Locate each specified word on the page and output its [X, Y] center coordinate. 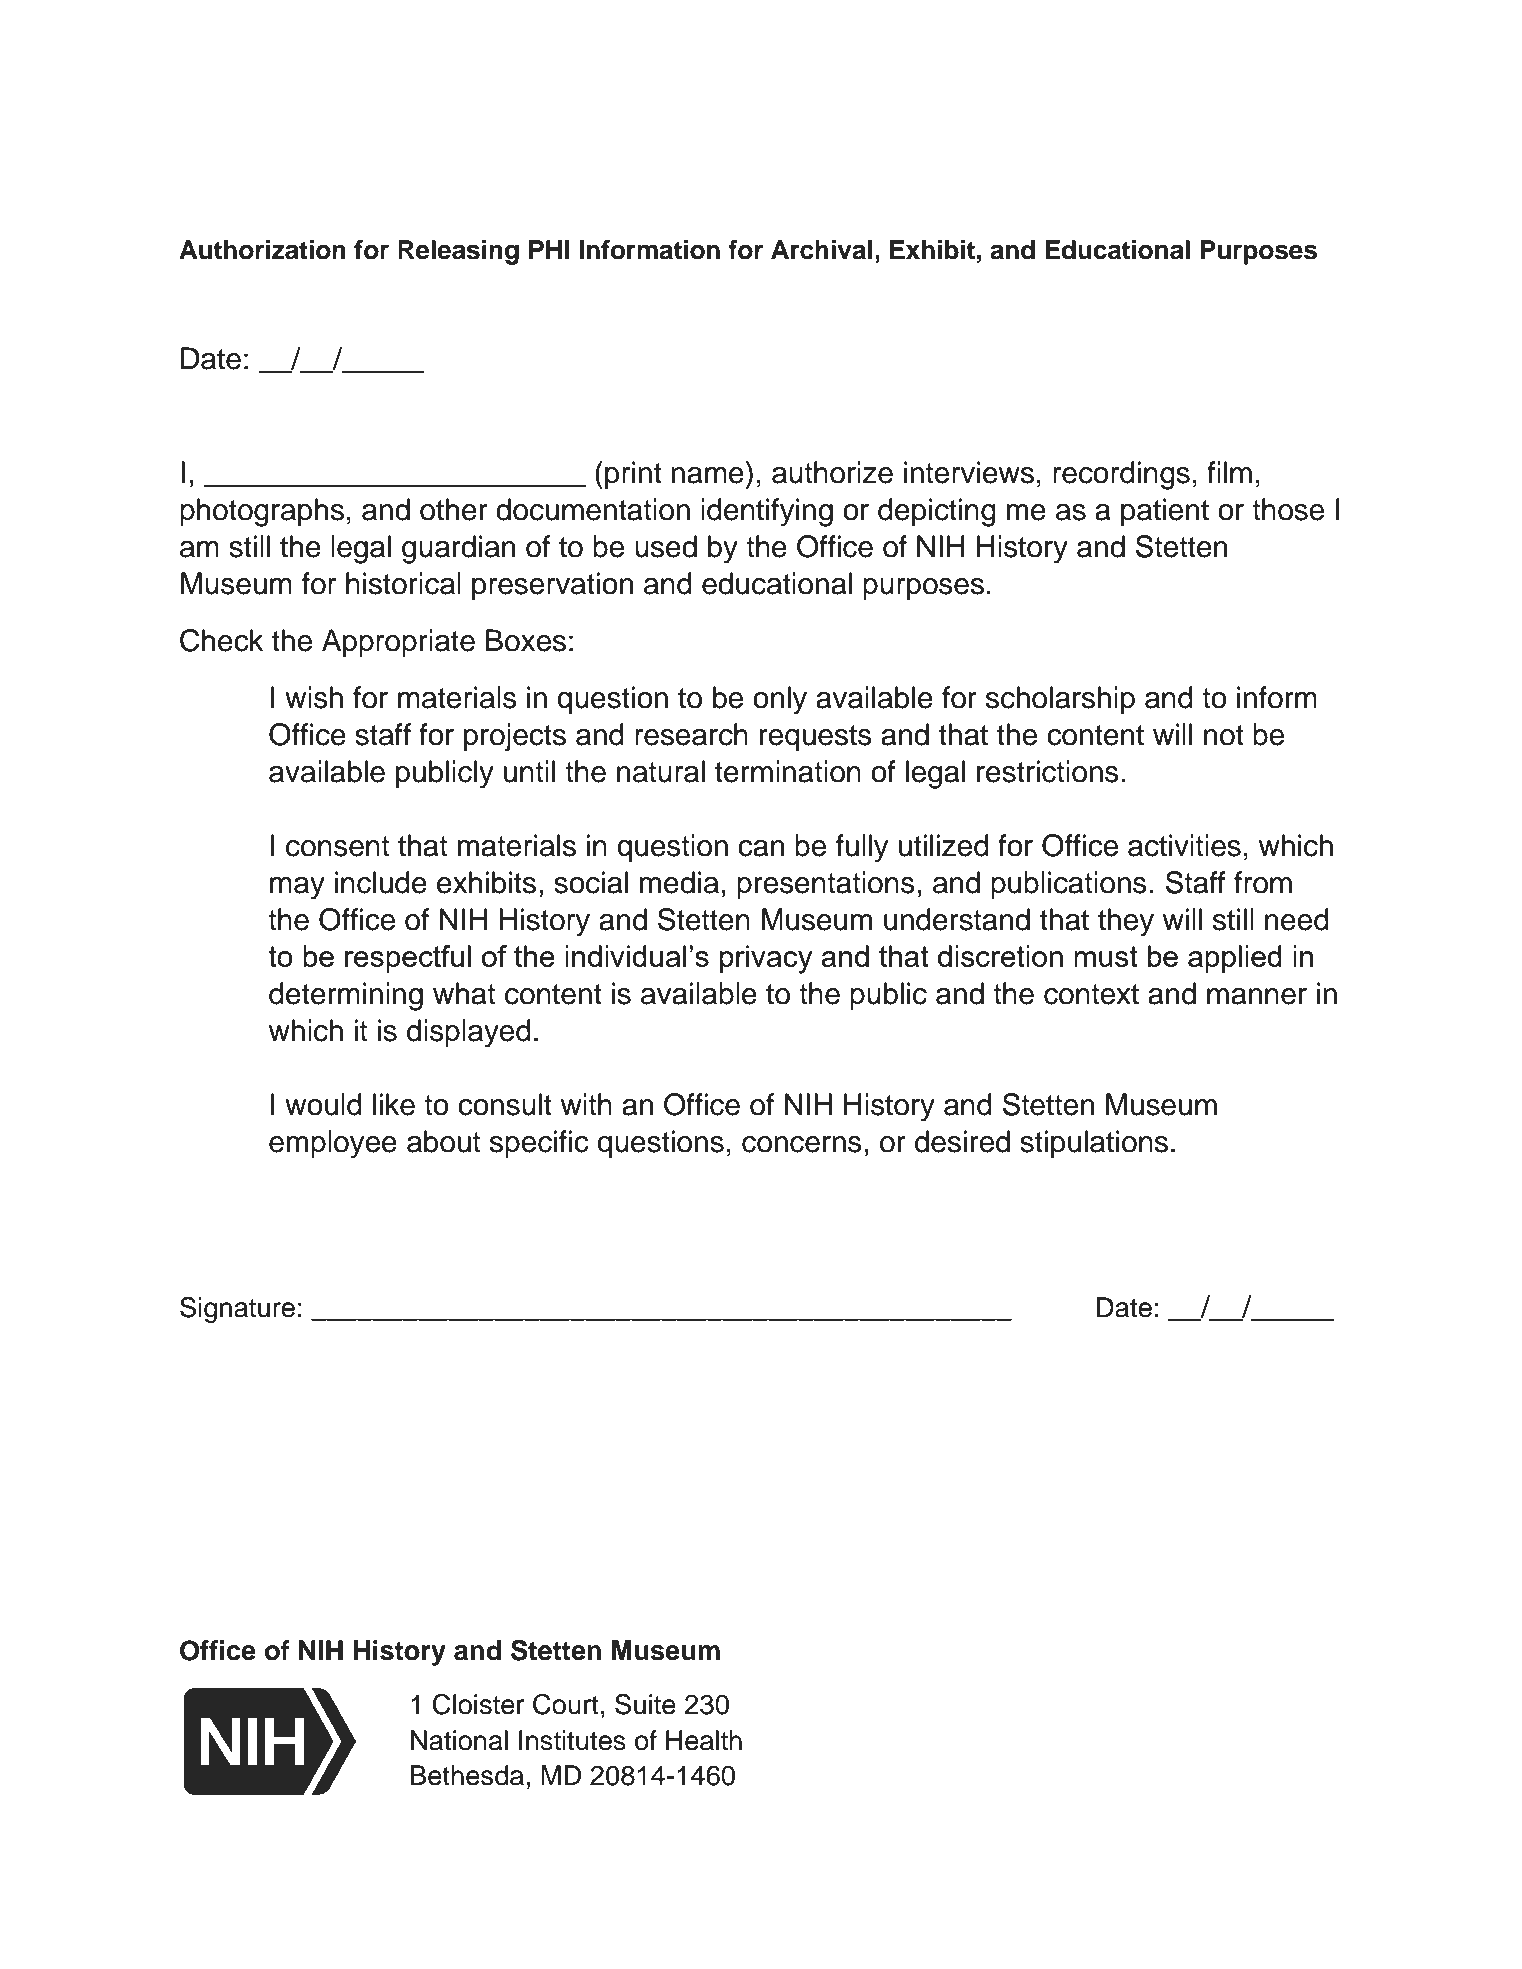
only [780, 700]
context [1091, 994]
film [1229, 472]
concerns [802, 1144]
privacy [766, 959]
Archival [821, 250]
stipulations [1094, 1144]
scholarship [1060, 700]
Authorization [262, 250]
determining [346, 996]
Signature [237, 1310]
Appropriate [398, 643]
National [459, 1740]
